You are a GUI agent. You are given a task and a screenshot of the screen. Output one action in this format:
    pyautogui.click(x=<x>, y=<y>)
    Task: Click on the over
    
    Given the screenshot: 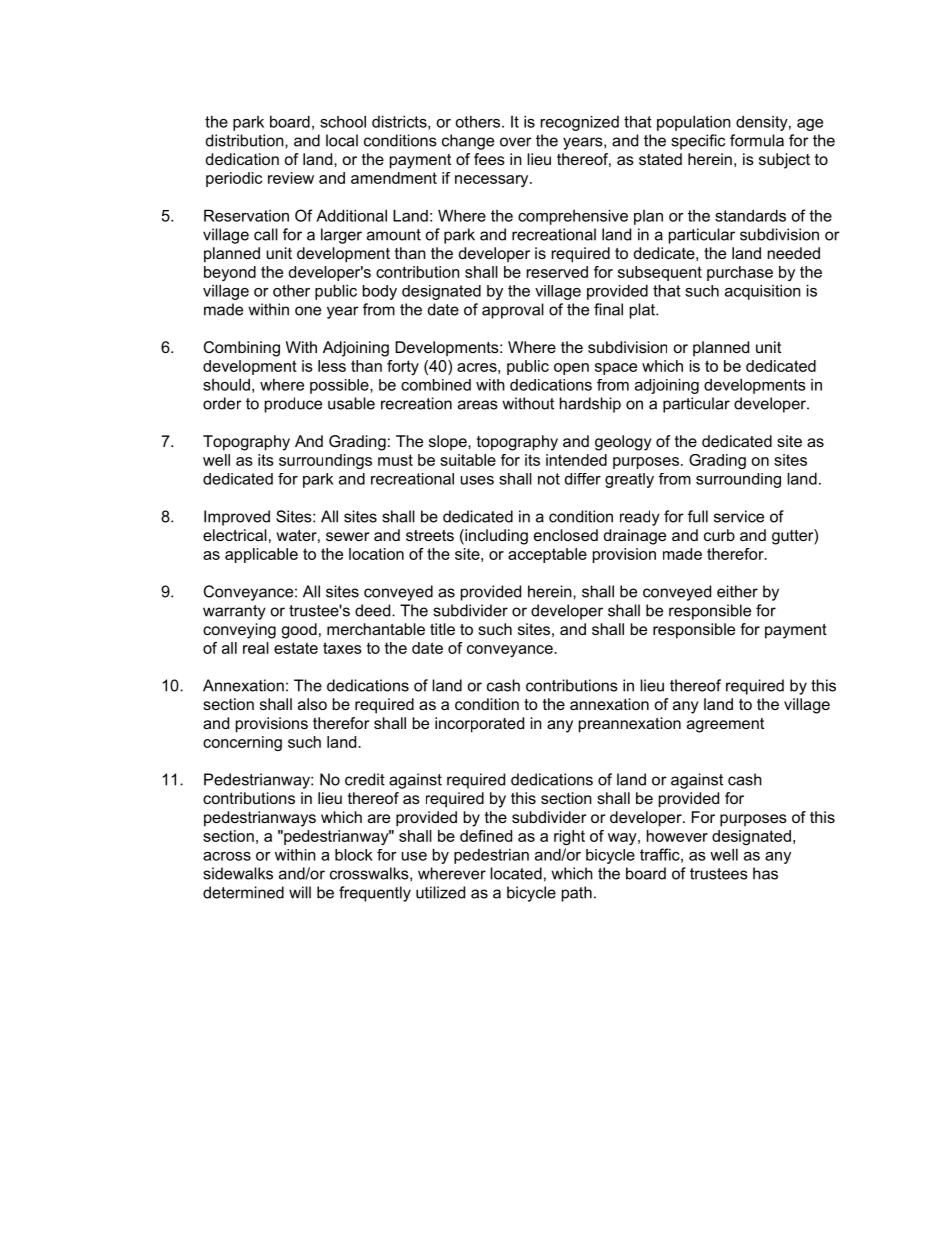 What is the action you would take?
    pyautogui.click(x=516, y=142)
